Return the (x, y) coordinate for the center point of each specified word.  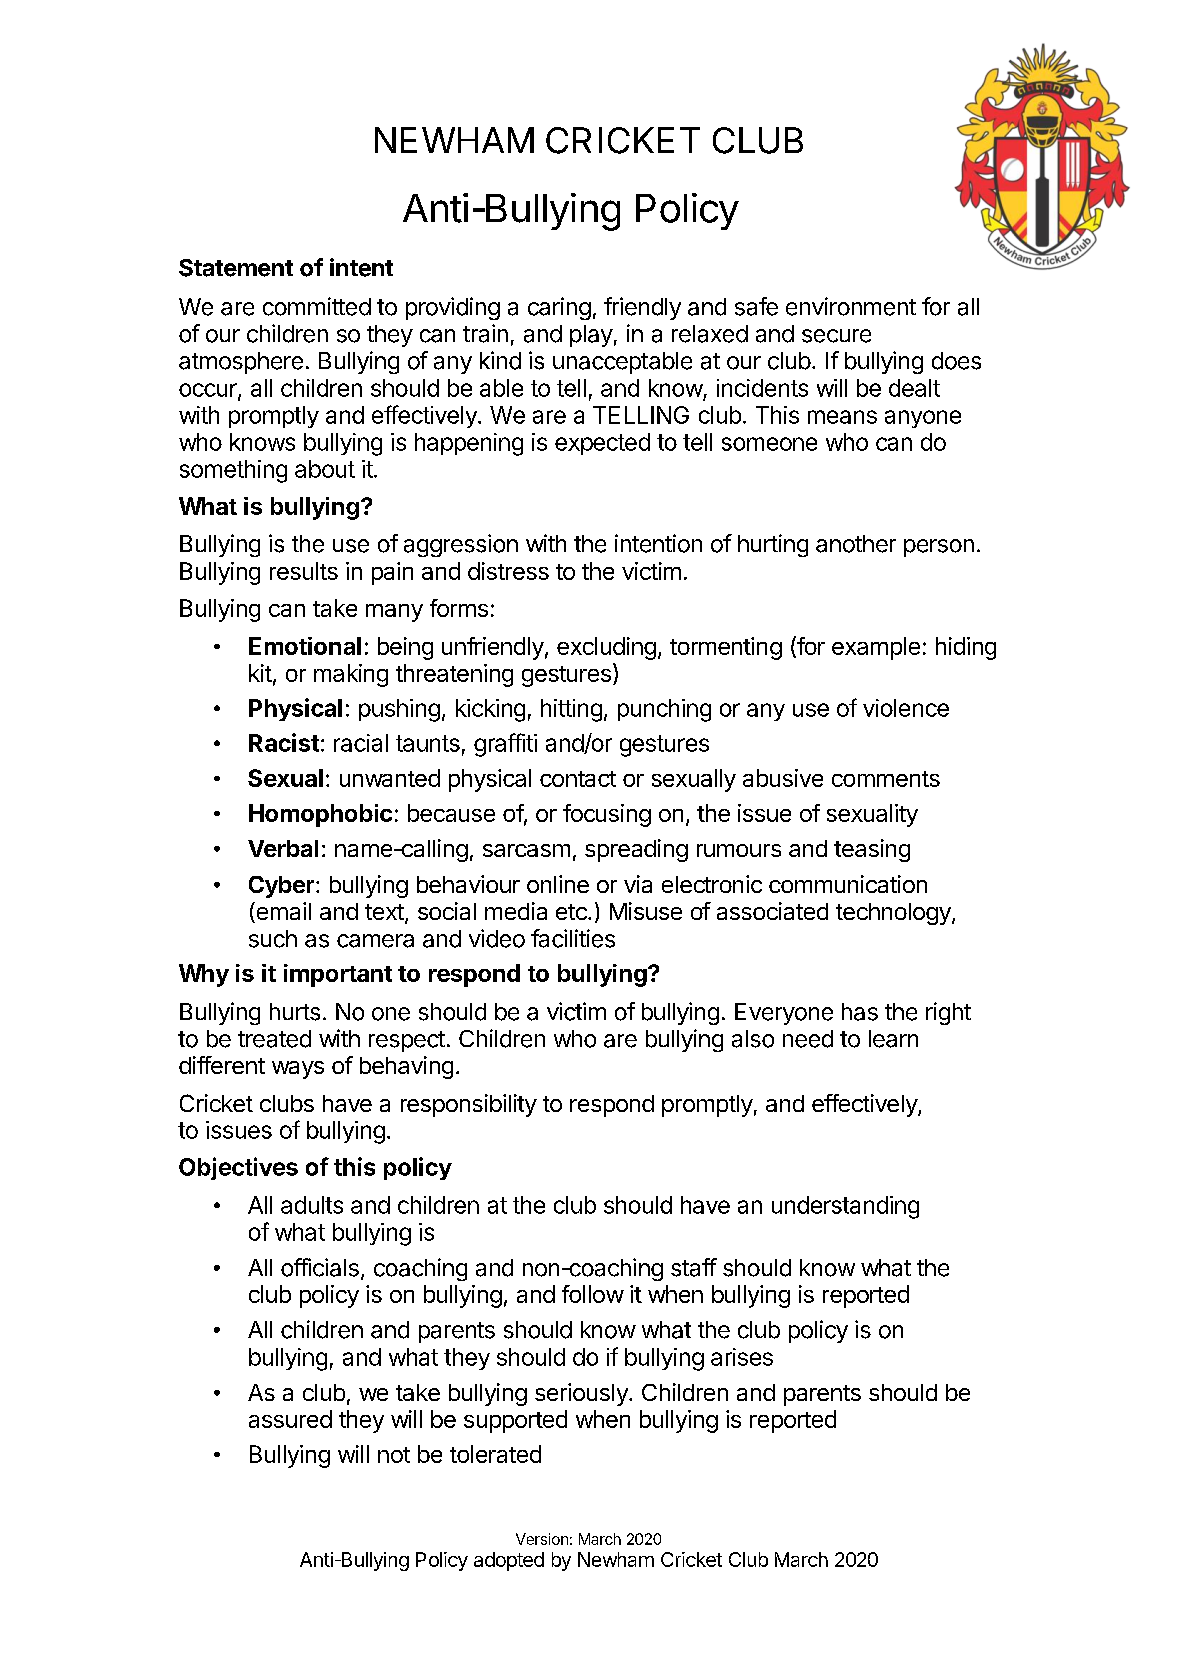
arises (742, 1357)
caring (559, 308)
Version (542, 1539)
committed (317, 306)
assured (290, 1419)
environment (851, 306)
